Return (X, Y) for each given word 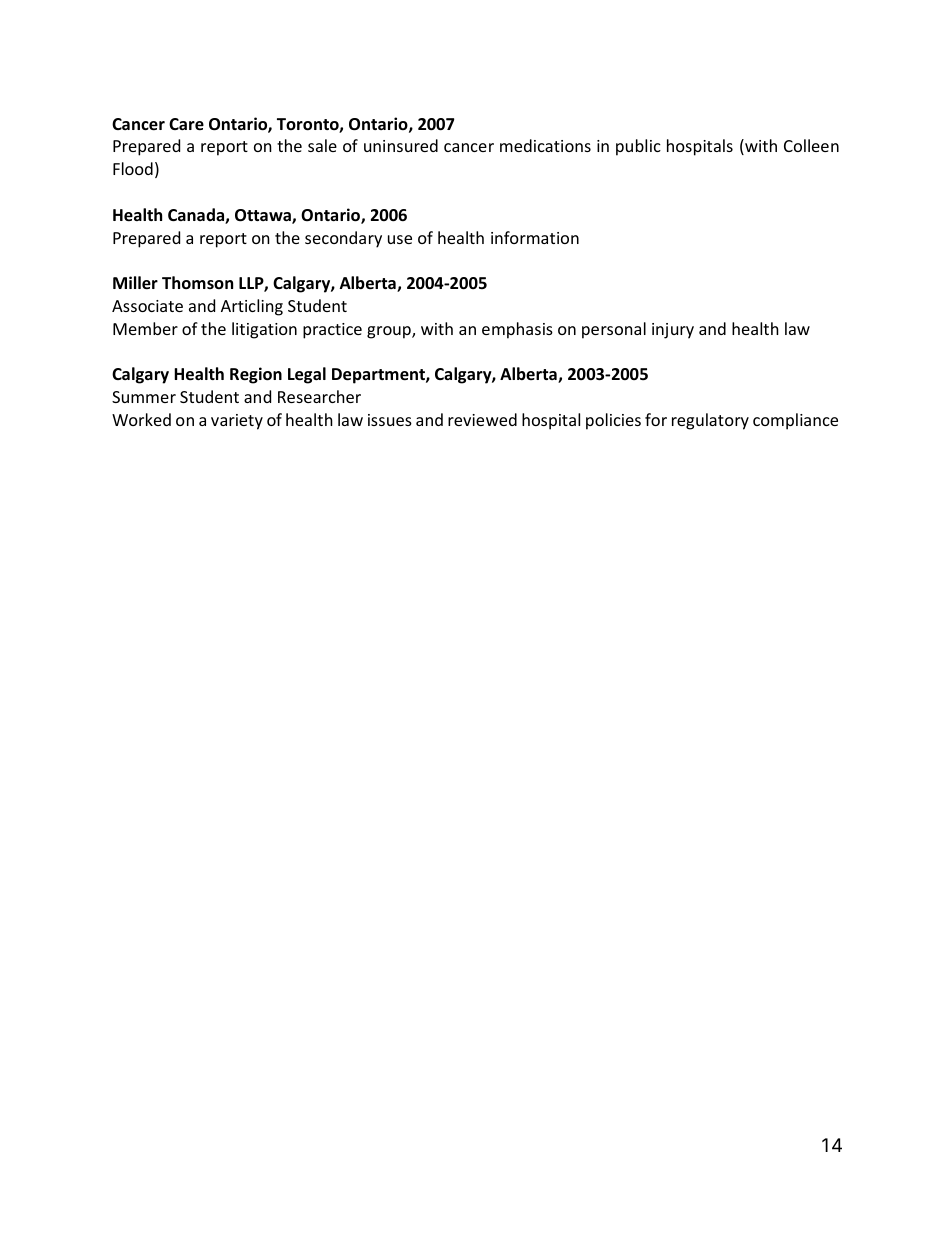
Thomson (197, 283)
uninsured (401, 145)
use (400, 239)
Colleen (811, 145)
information (535, 237)
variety (237, 422)
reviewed (482, 419)
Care (186, 124)
